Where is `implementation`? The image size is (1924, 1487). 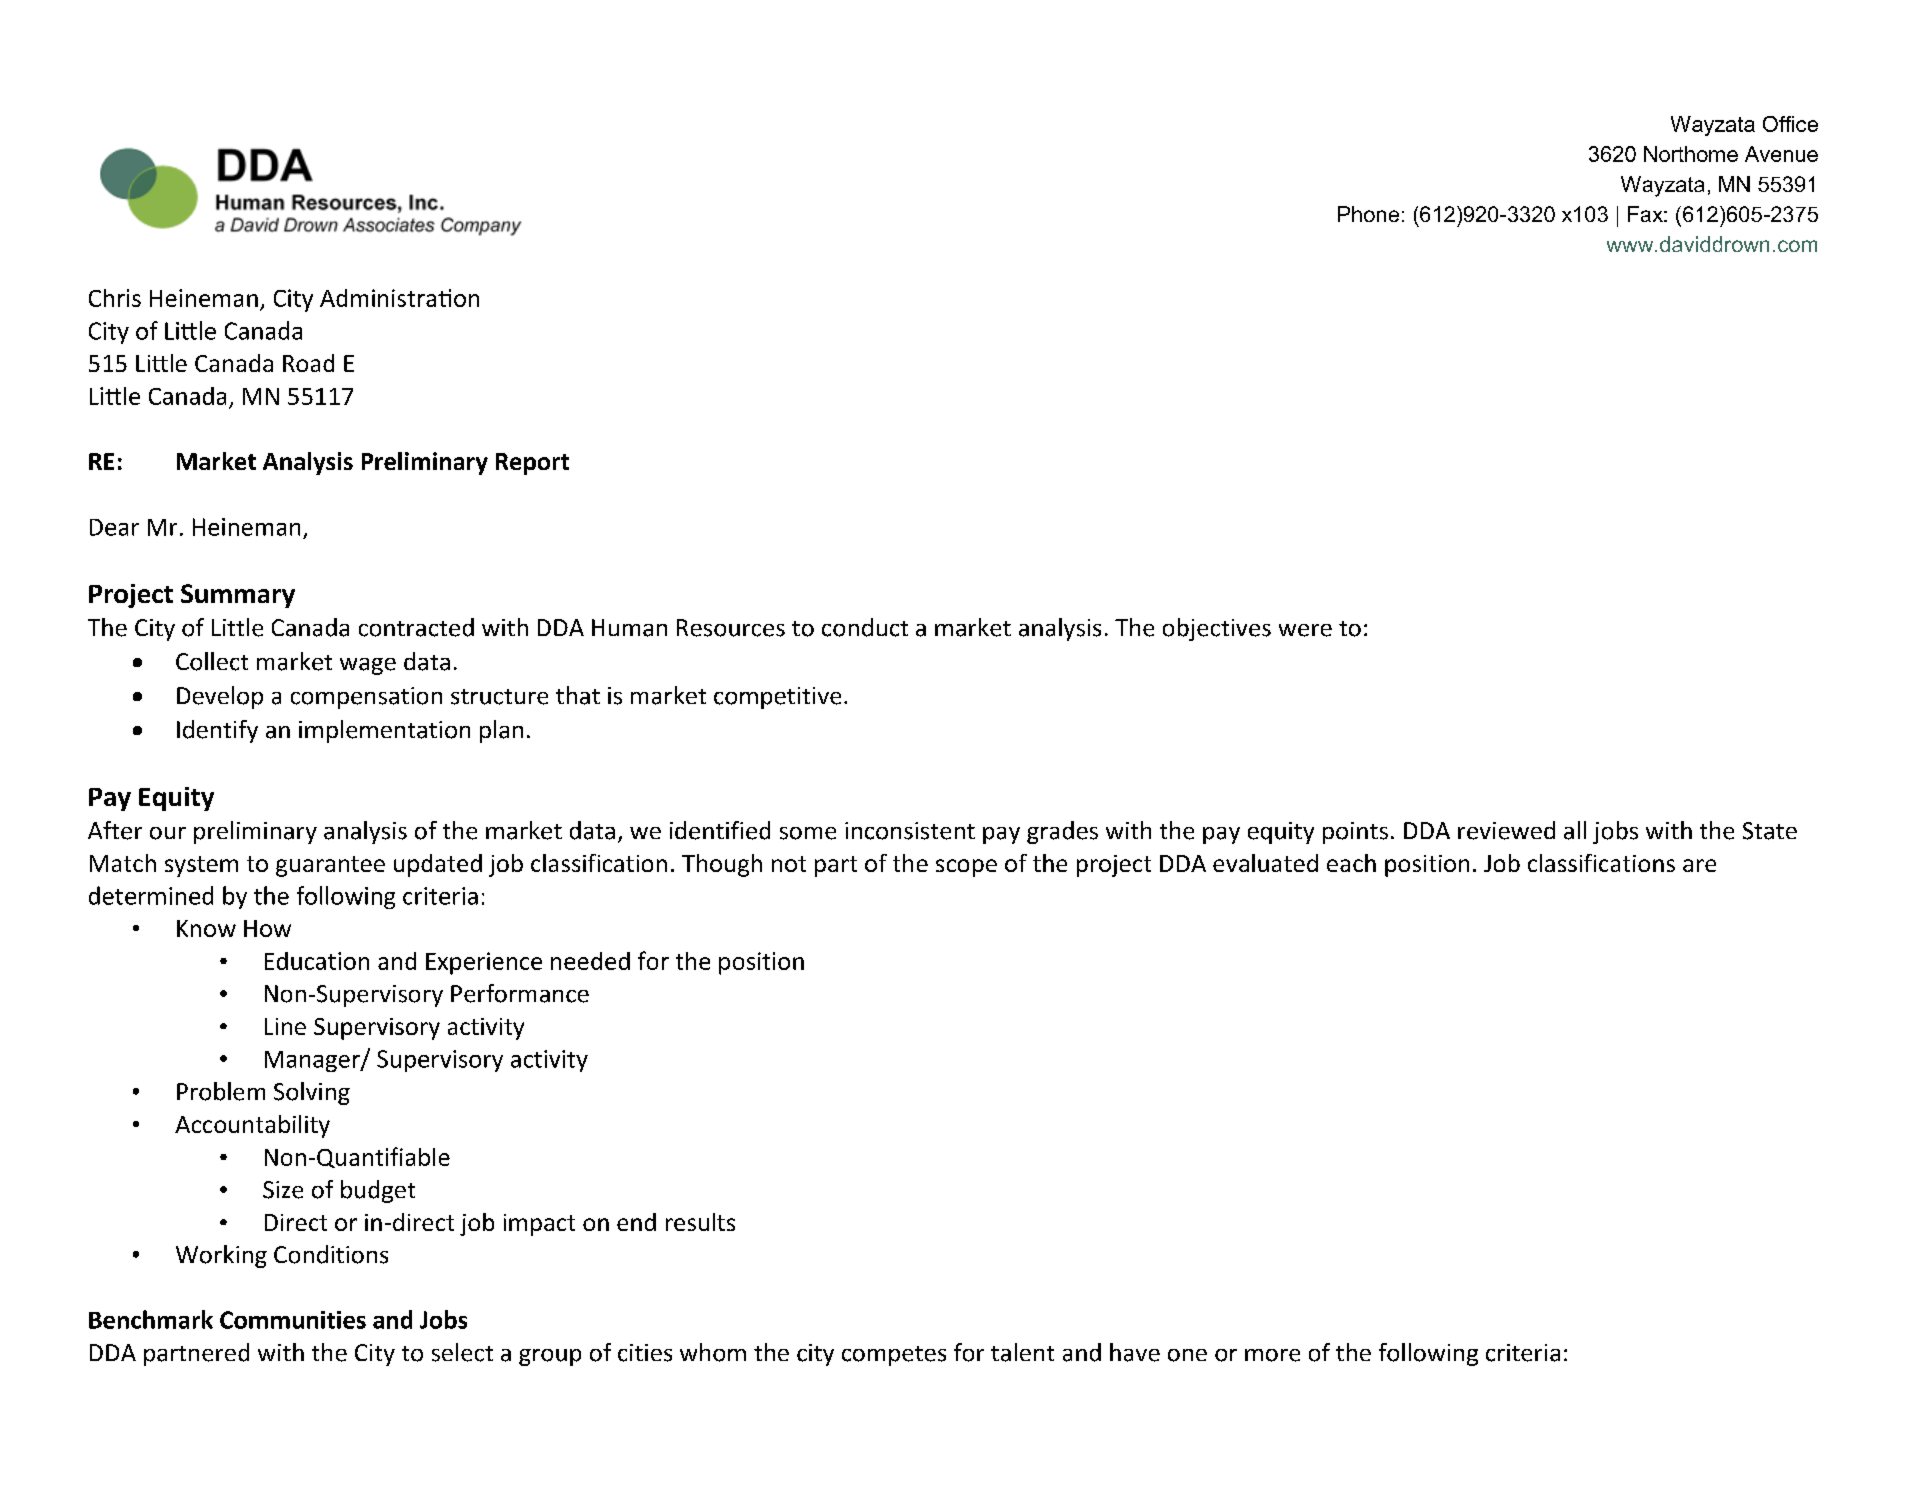 implementation is located at coordinates (384, 731).
